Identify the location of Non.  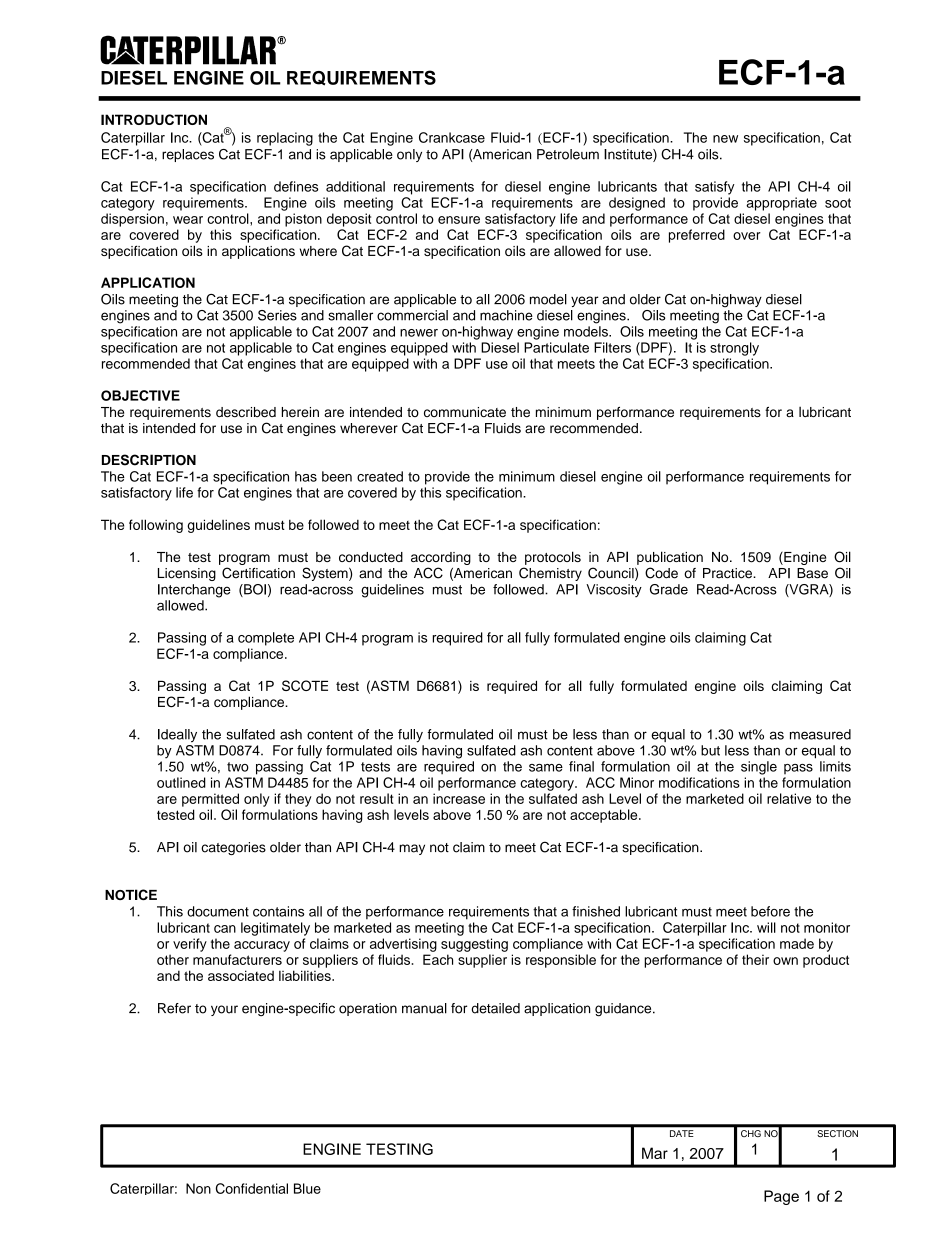
(198, 1188).
